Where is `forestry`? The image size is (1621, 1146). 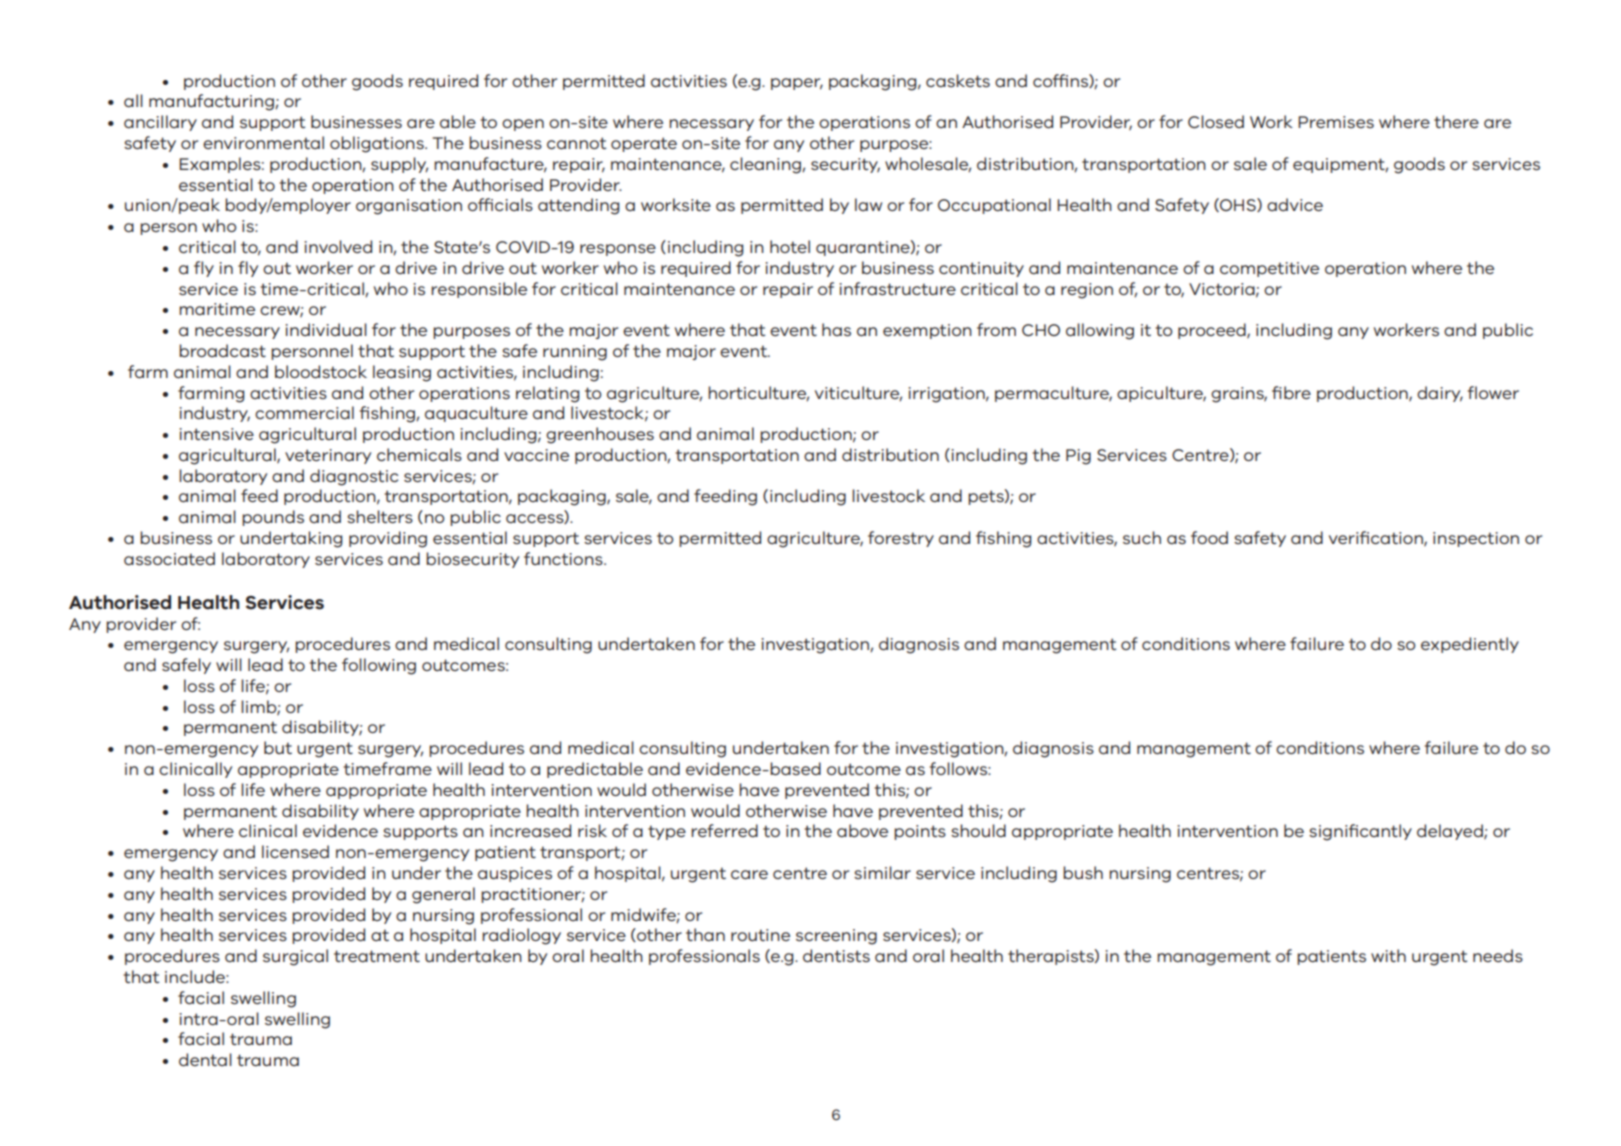 forestry is located at coordinates (901, 539).
